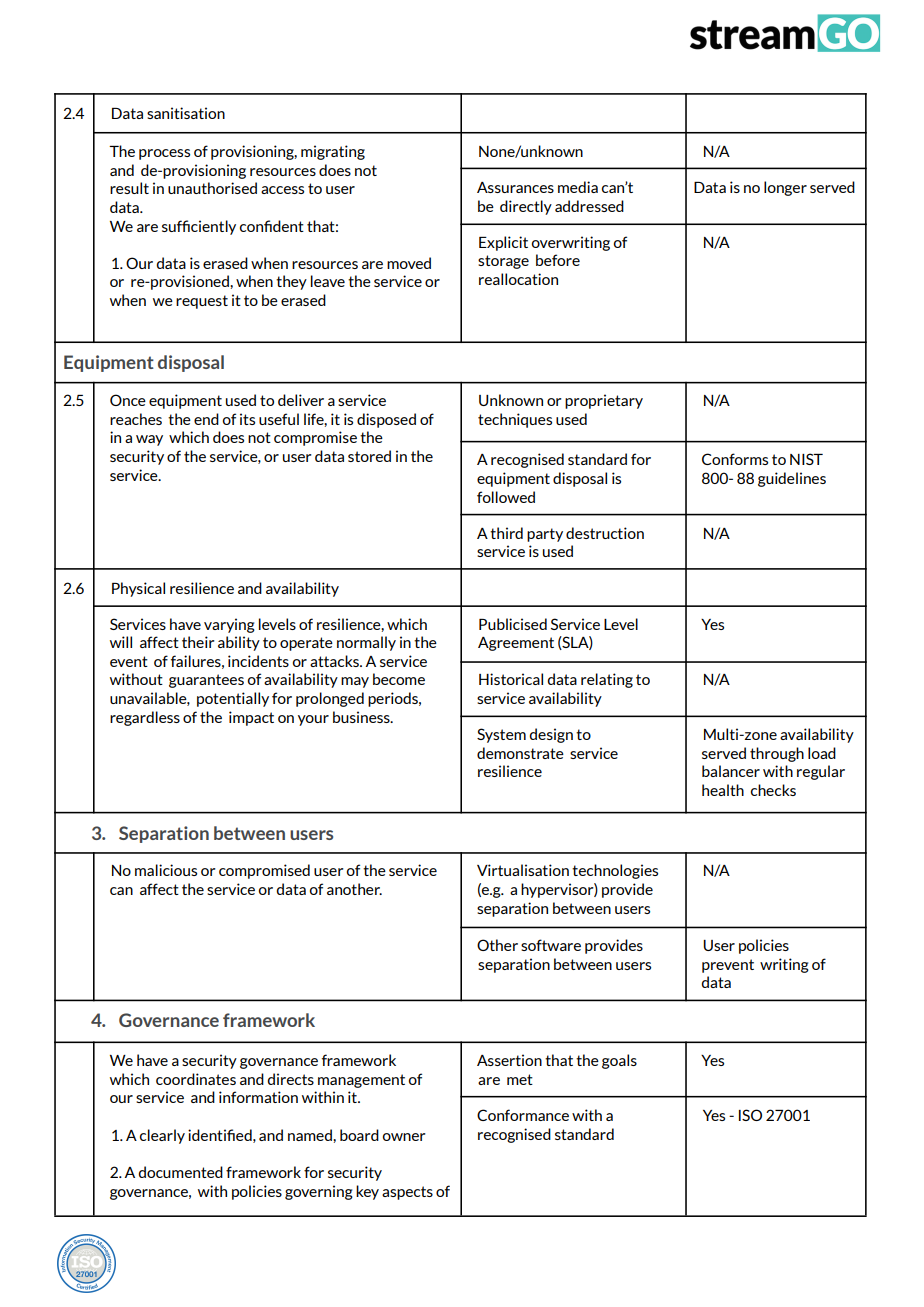 This document has height=1307, width=924. Describe the element at coordinates (180, 1172) in the document. I see `documented` at that location.
